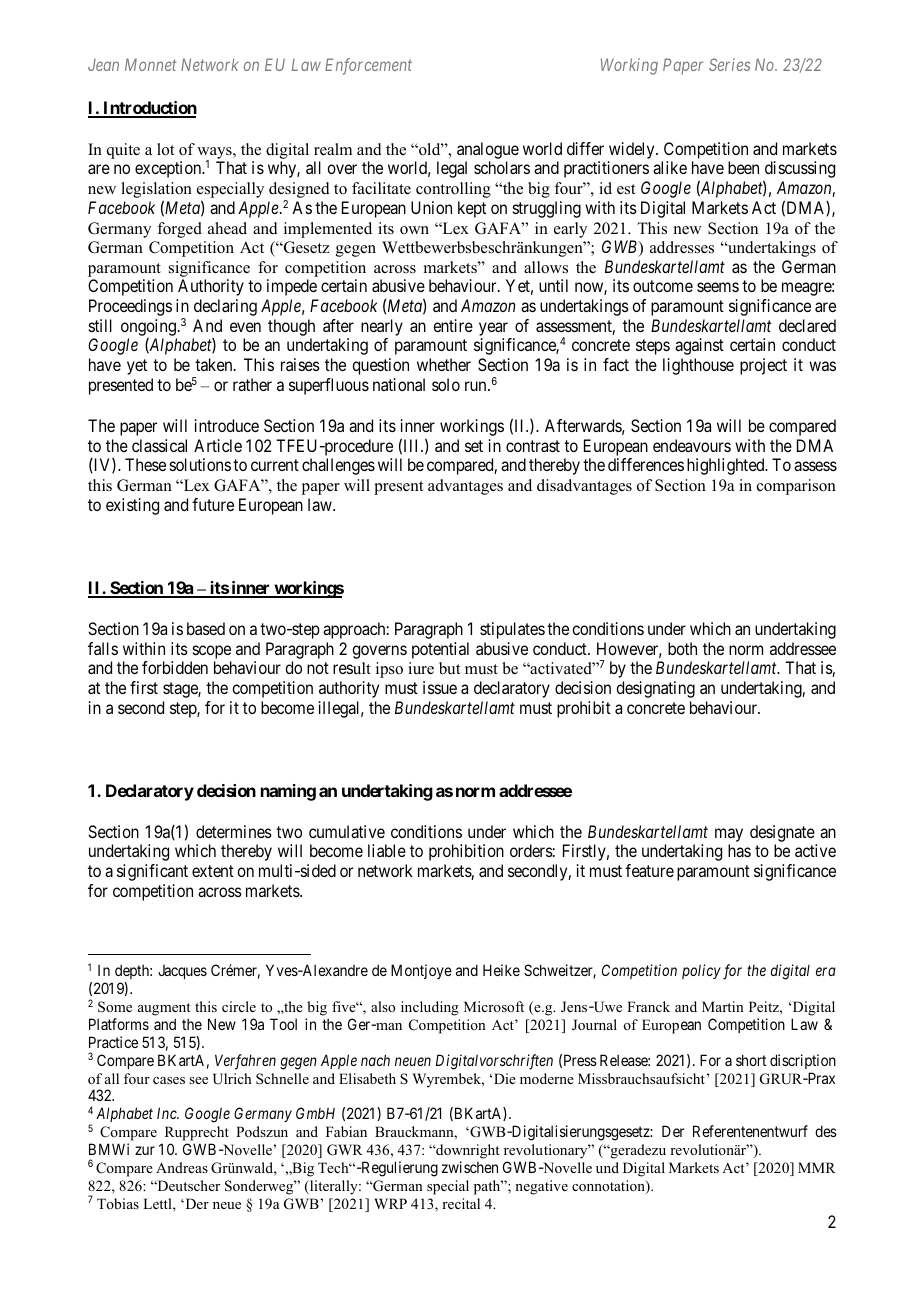  What do you see at coordinates (729, 64) in the screenshot?
I see `Series` at bounding box center [729, 64].
